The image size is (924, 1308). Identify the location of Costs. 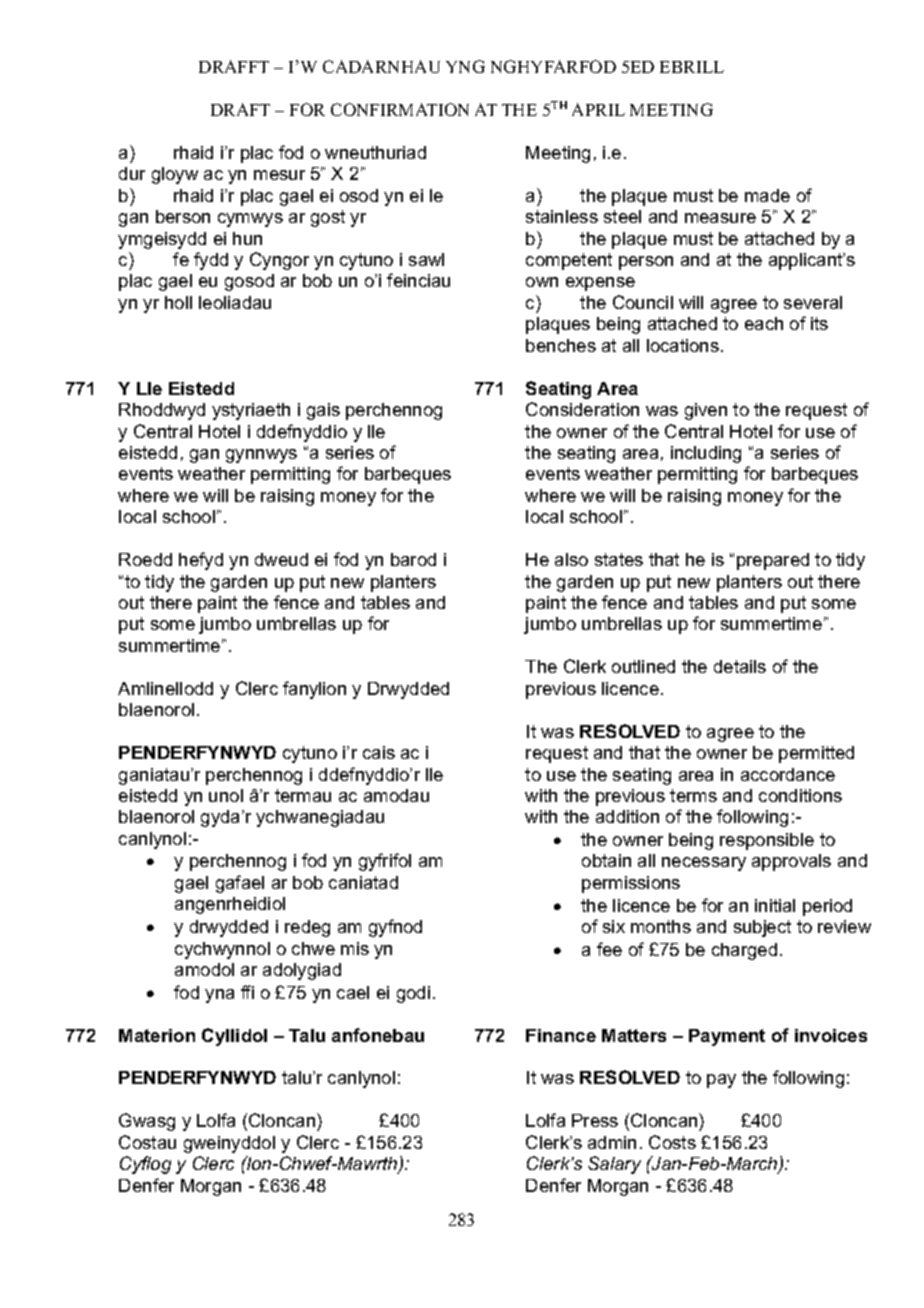
(672, 1142).
